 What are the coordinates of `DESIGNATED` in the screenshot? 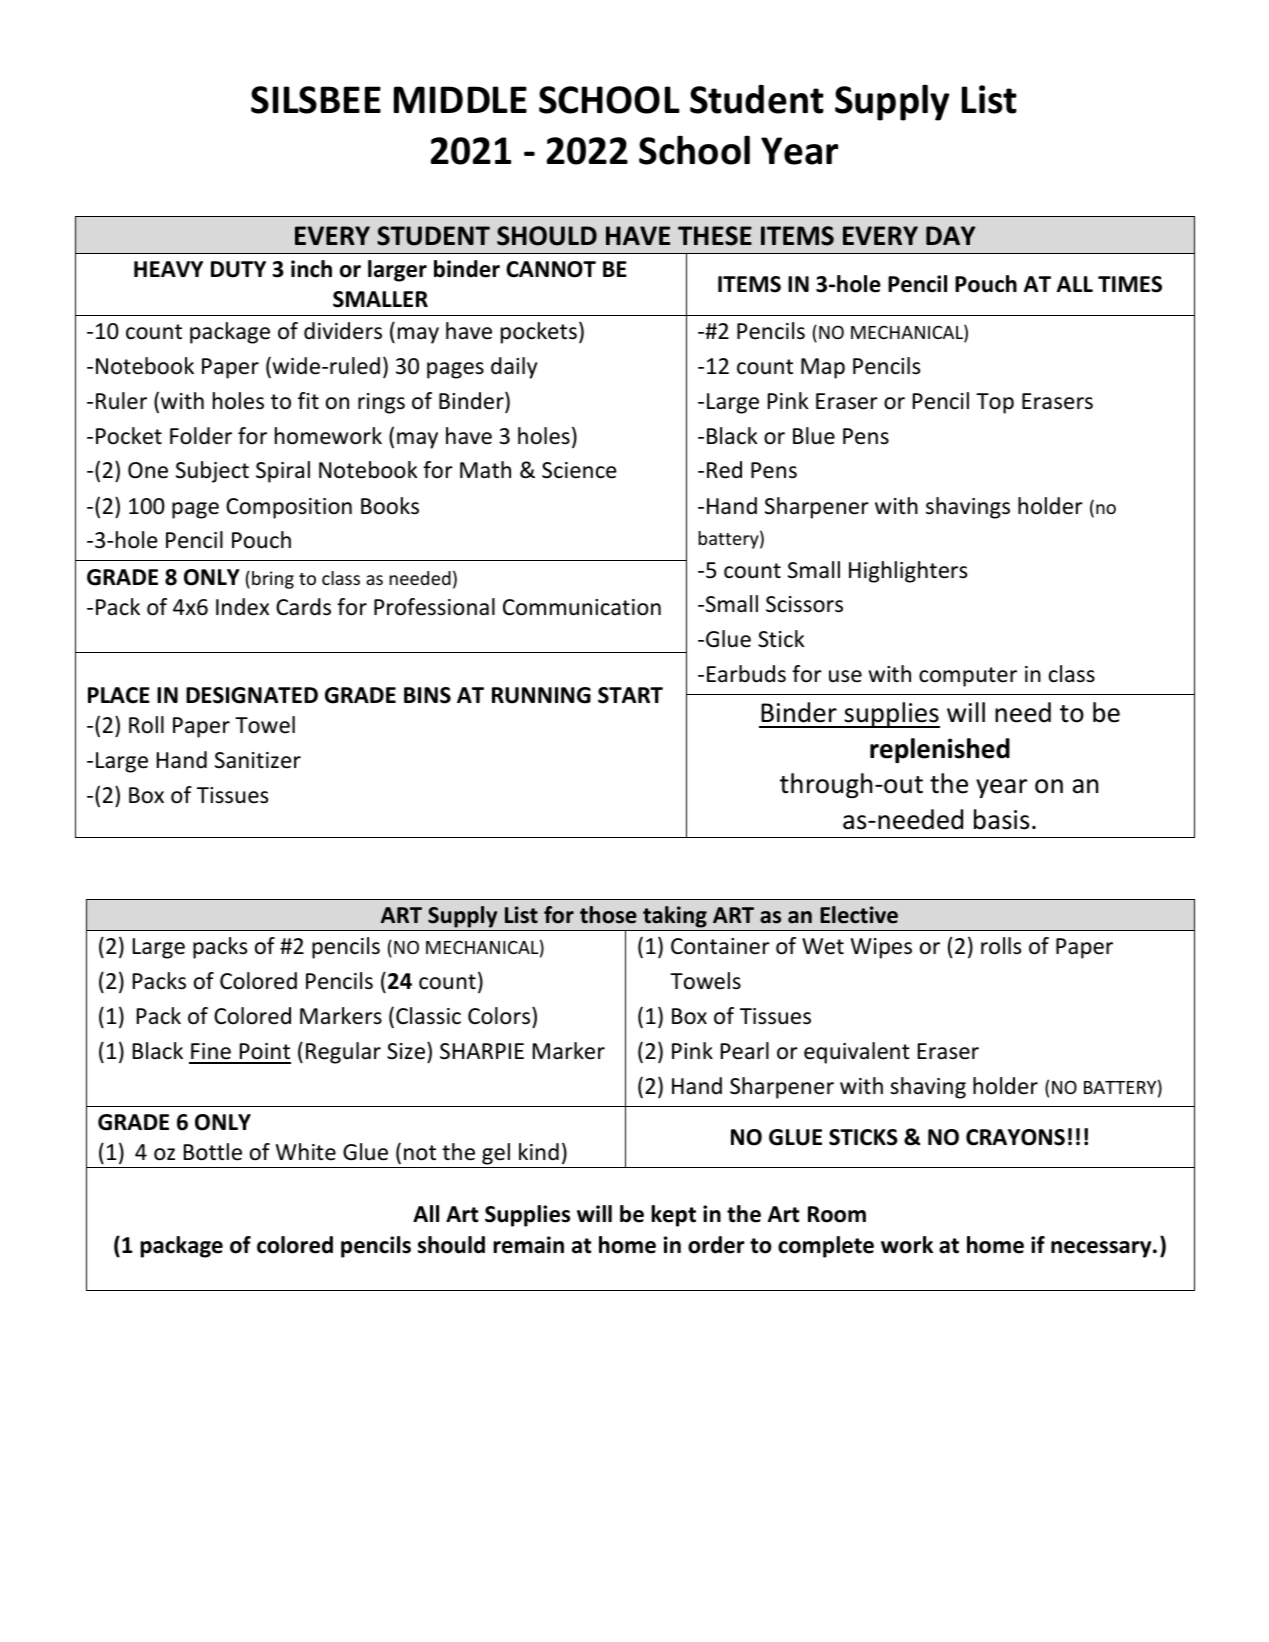 It's located at (252, 695).
